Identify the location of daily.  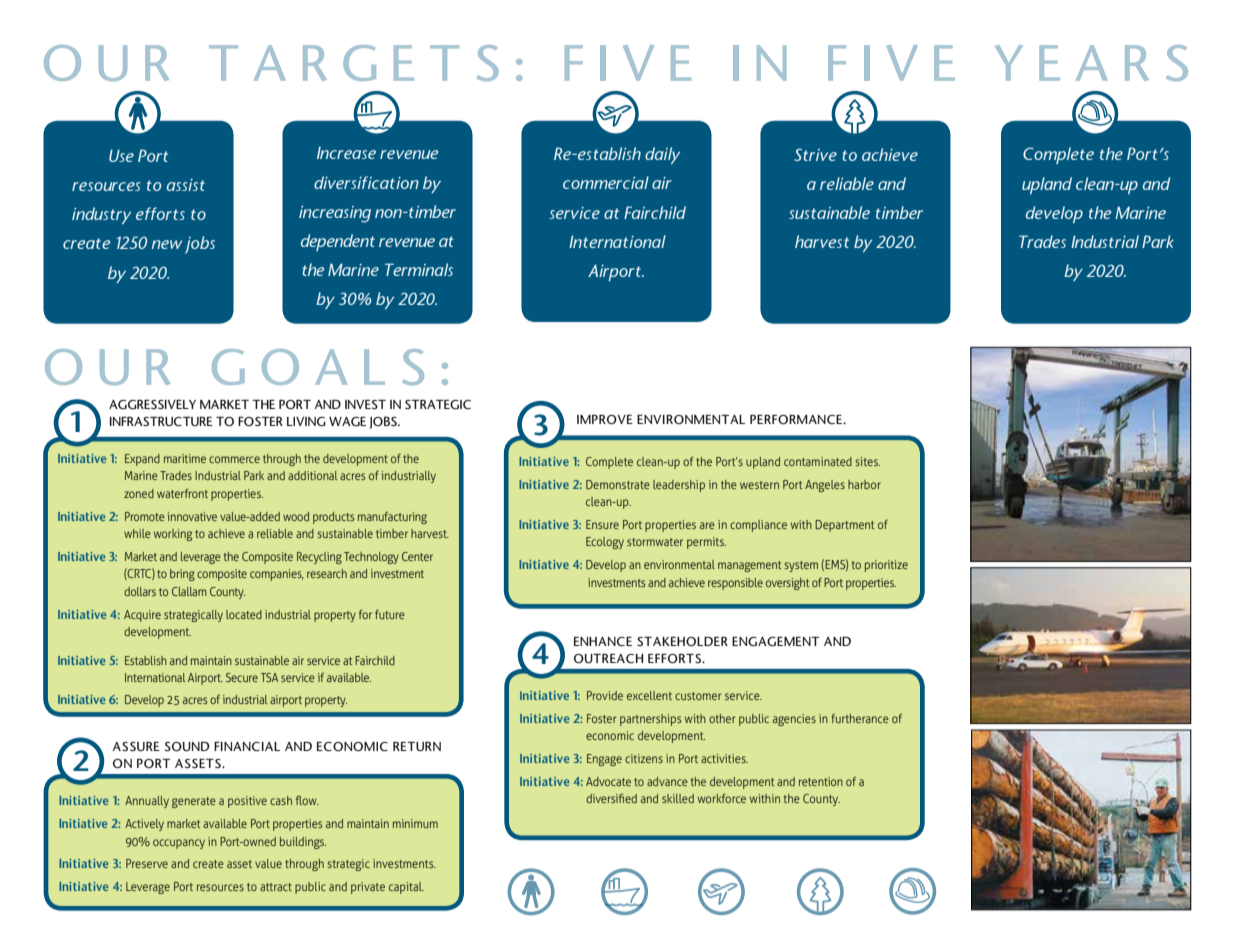
(662, 155).
